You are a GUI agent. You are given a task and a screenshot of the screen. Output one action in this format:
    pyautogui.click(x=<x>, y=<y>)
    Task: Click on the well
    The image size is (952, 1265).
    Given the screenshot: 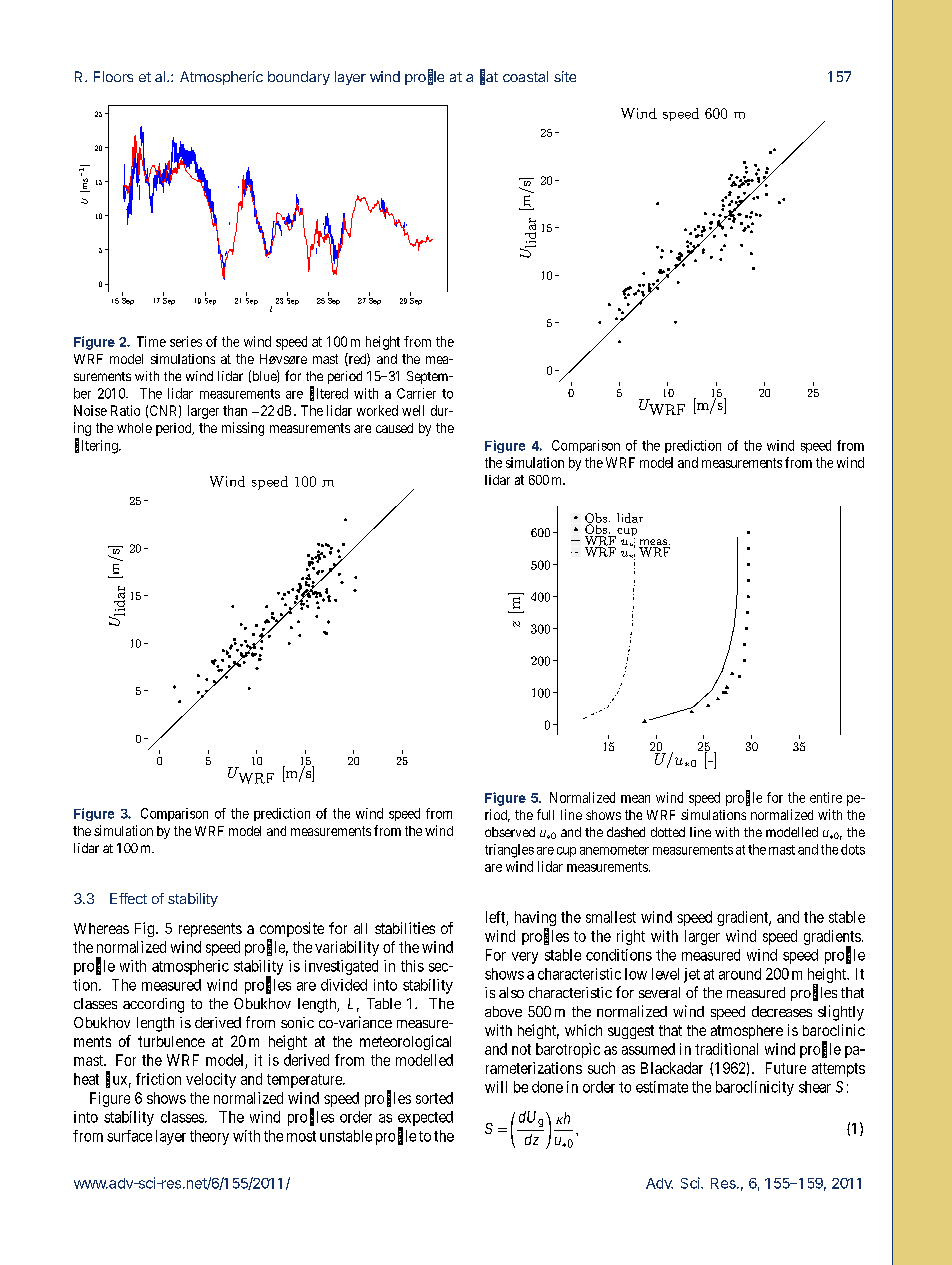 What is the action you would take?
    pyautogui.click(x=413, y=410)
